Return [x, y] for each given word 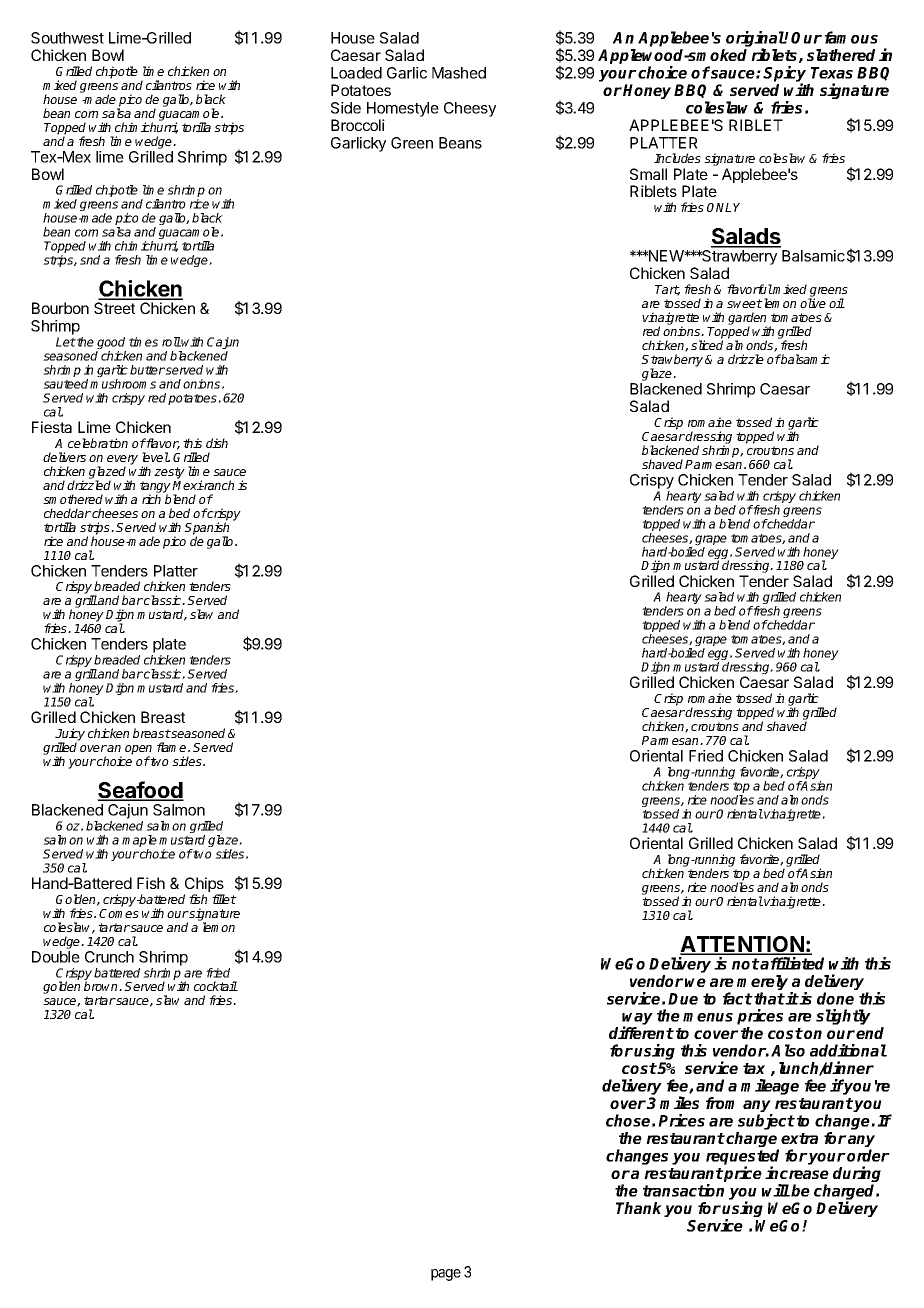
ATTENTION [743, 945]
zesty [169, 473]
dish [217, 443]
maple [139, 842]
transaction [683, 1190]
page [446, 1275]
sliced [707, 345]
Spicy [784, 75]
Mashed [459, 73]
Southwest [67, 38]
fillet [224, 899]
